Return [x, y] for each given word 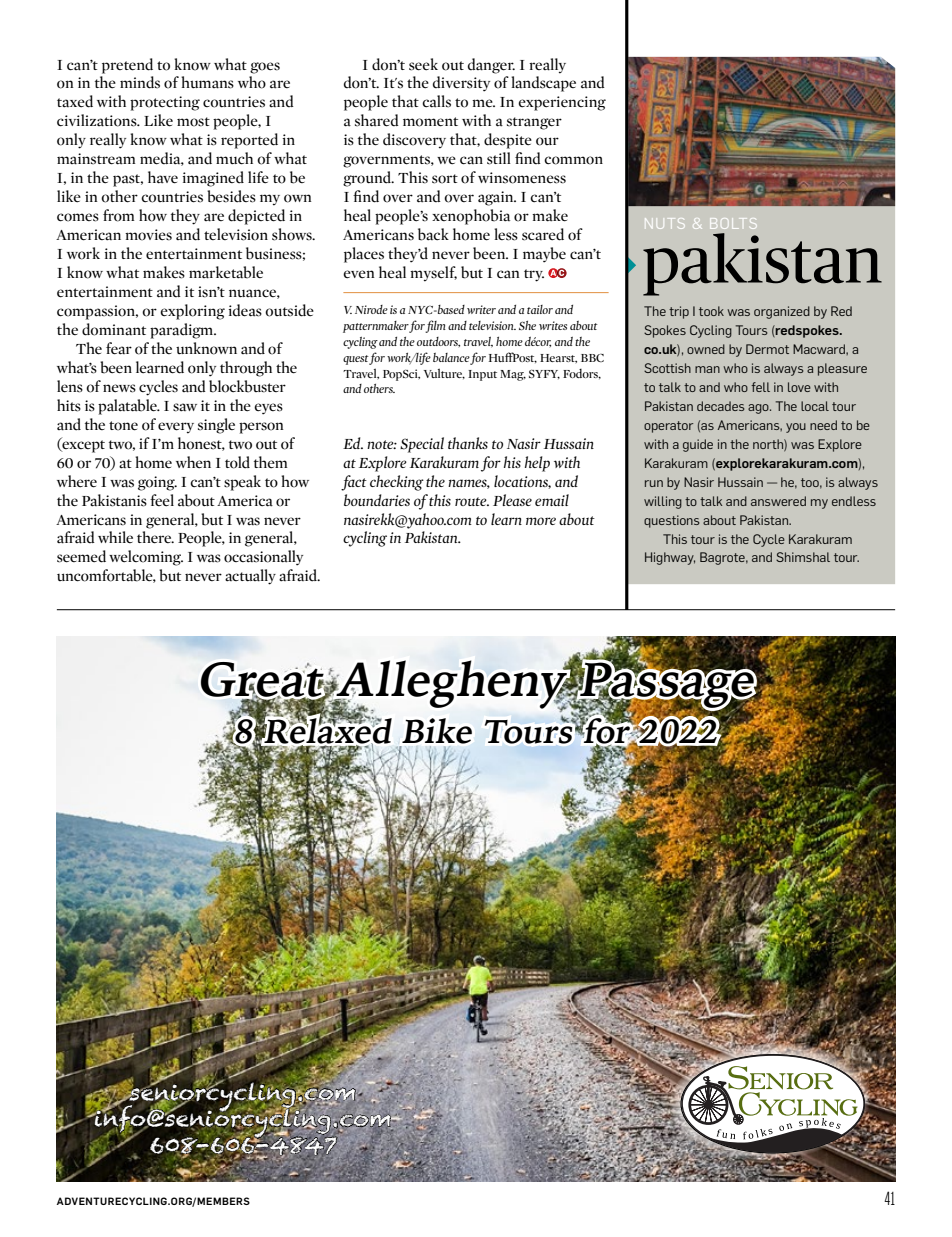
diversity [461, 84]
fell [760, 387]
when [193, 462]
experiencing [562, 103]
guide [698, 445]
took [711, 311]
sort [445, 179]
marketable [226, 272]
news [119, 388]
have [163, 177]
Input [482, 375]
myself [433, 274]
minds [140, 82]
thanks [468, 443]
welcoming [146, 558]
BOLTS [732, 223]
